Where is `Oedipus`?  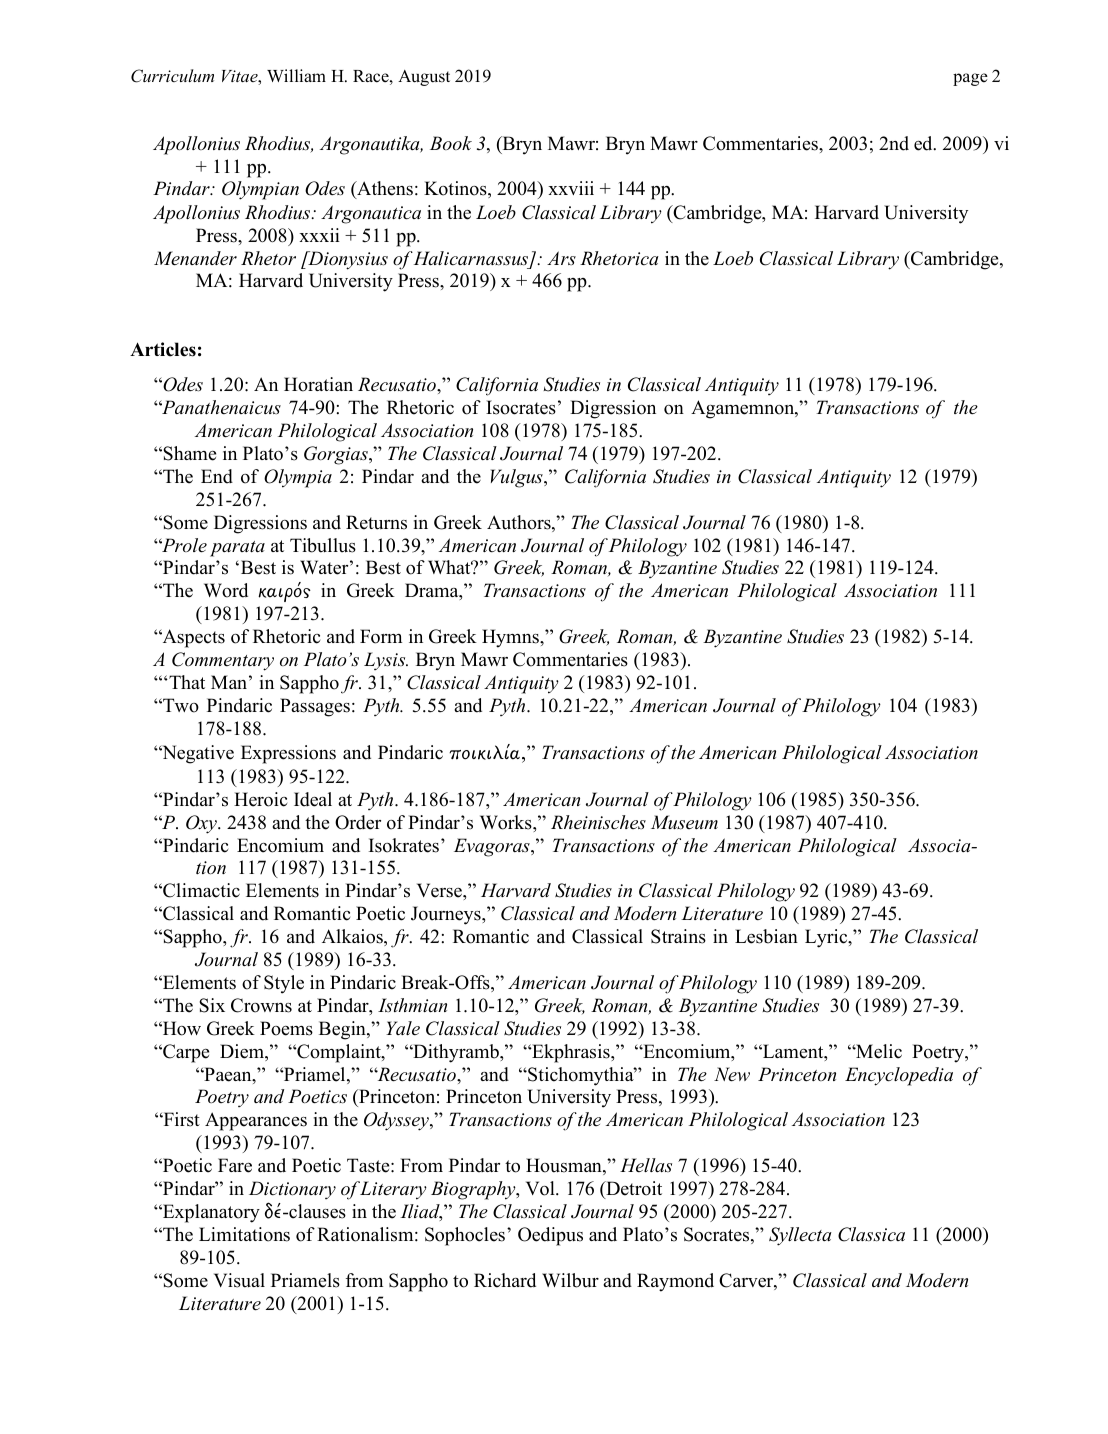 Oedipus is located at coordinates (550, 1236).
